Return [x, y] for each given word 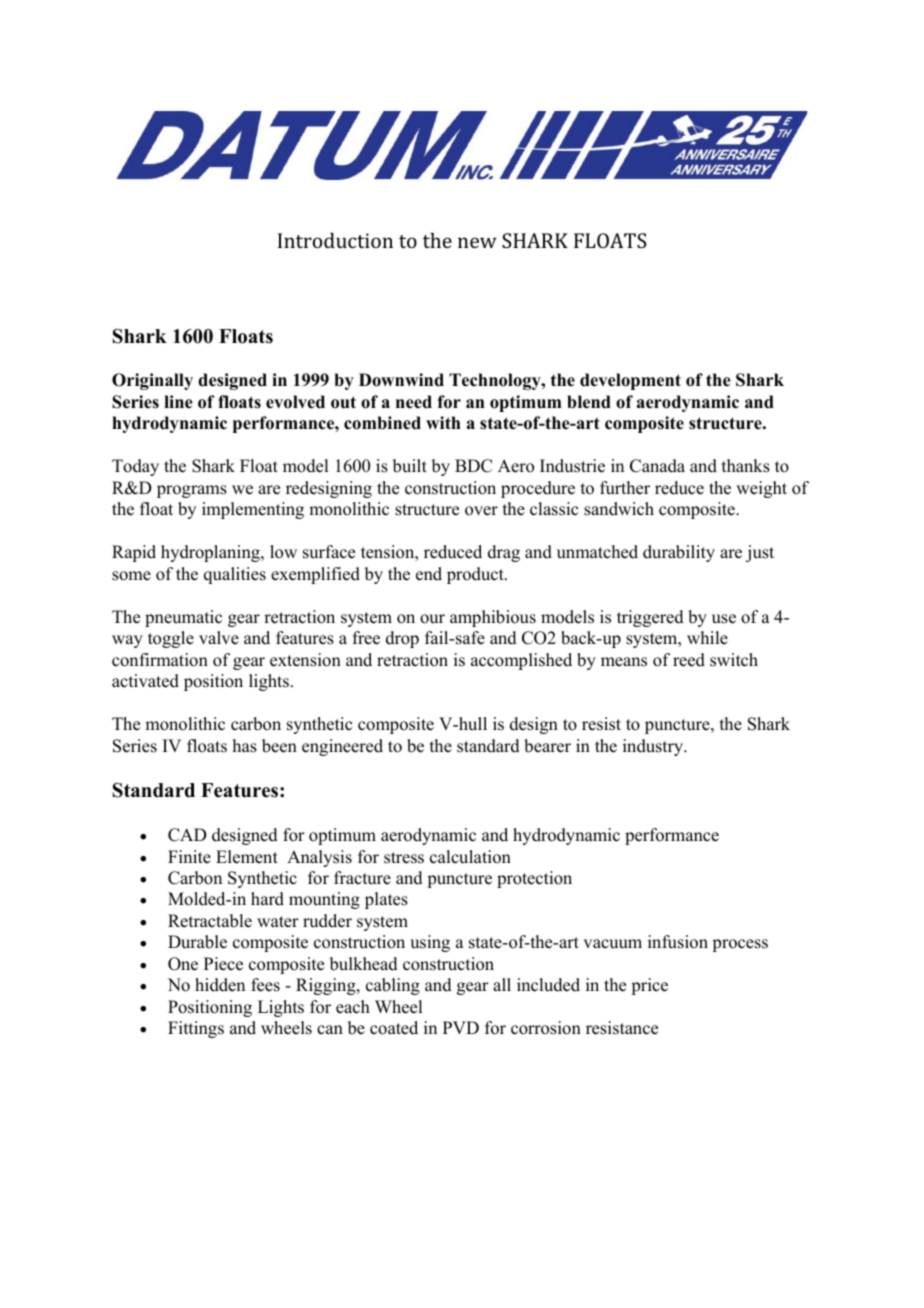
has [245, 746]
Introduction [335, 240]
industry [654, 747]
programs [192, 491]
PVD [461, 1027]
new [477, 242]
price [649, 986]
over [481, 511]
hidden [220, 985]
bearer [547, 746]
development [630, 381]
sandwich [619, 509]
